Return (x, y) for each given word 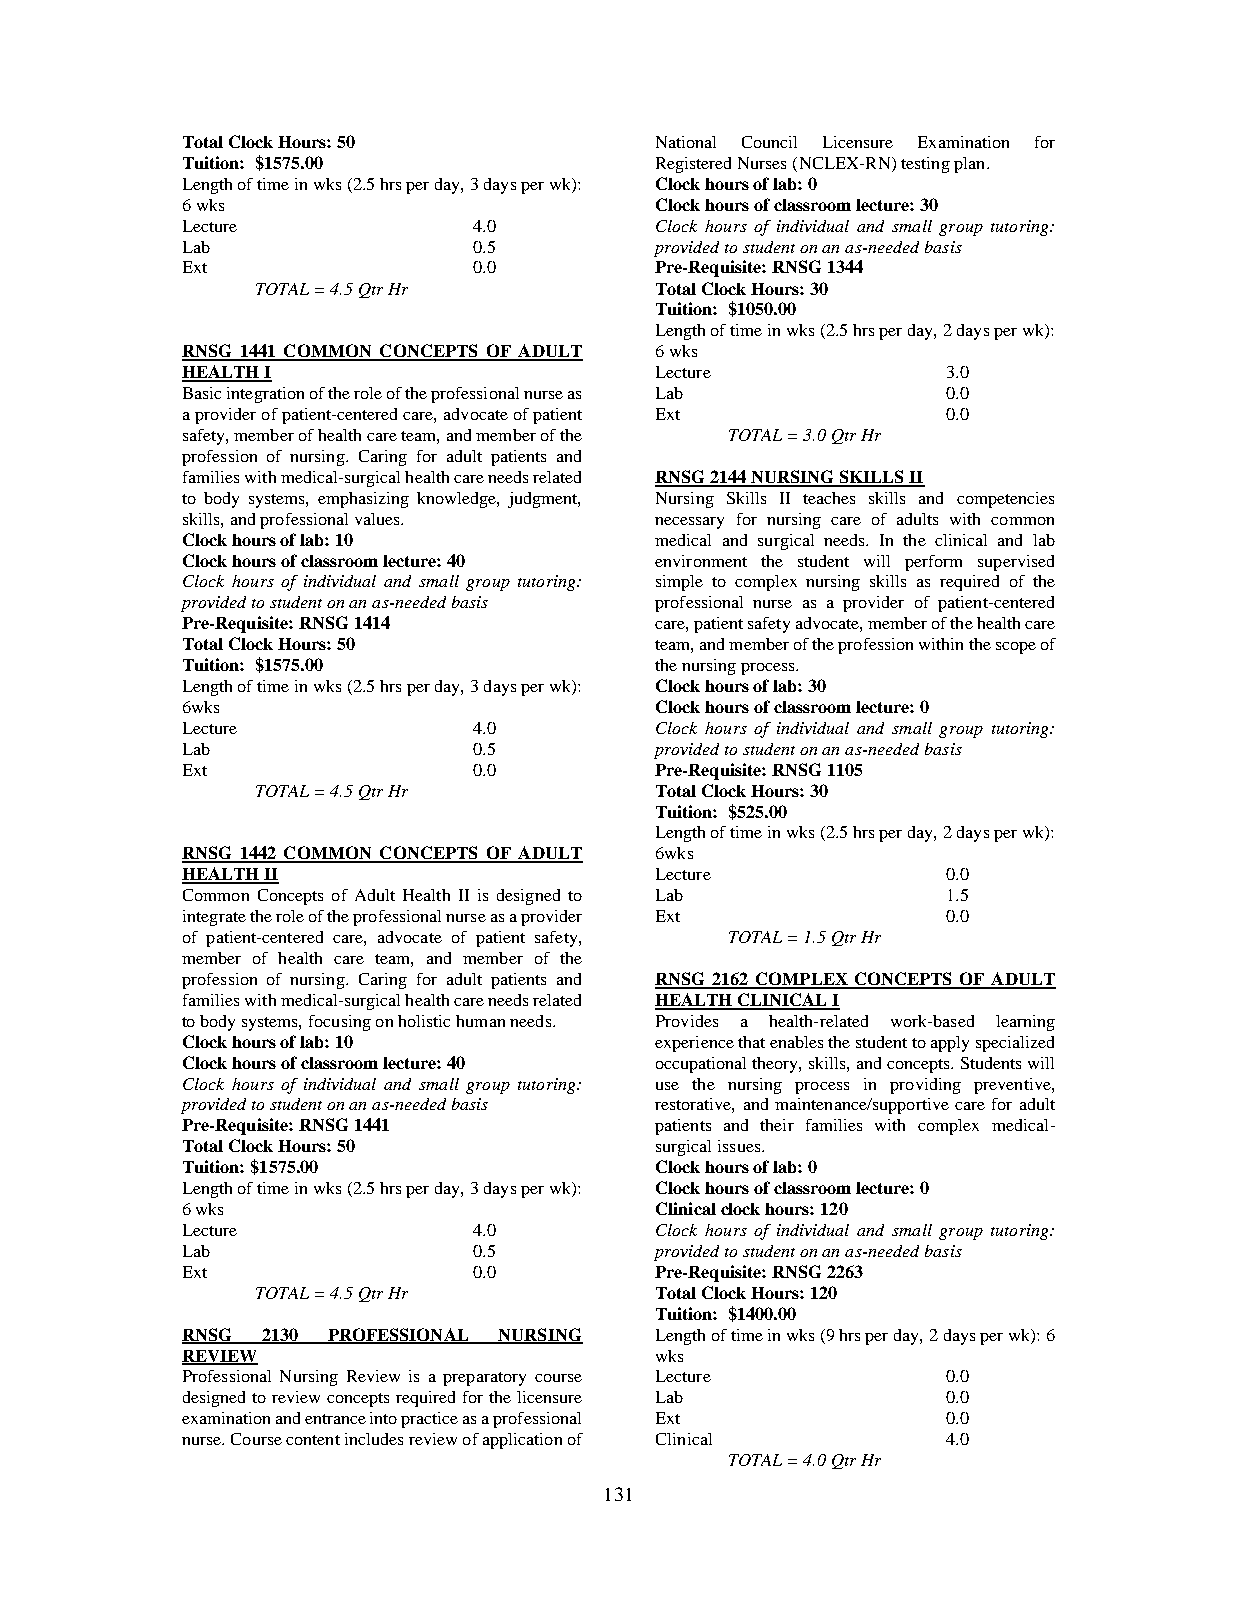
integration (265, 395)
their (777, 1125)
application (522, 1441)
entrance (335, 1419)
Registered (693, 165)
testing (925, 165)
